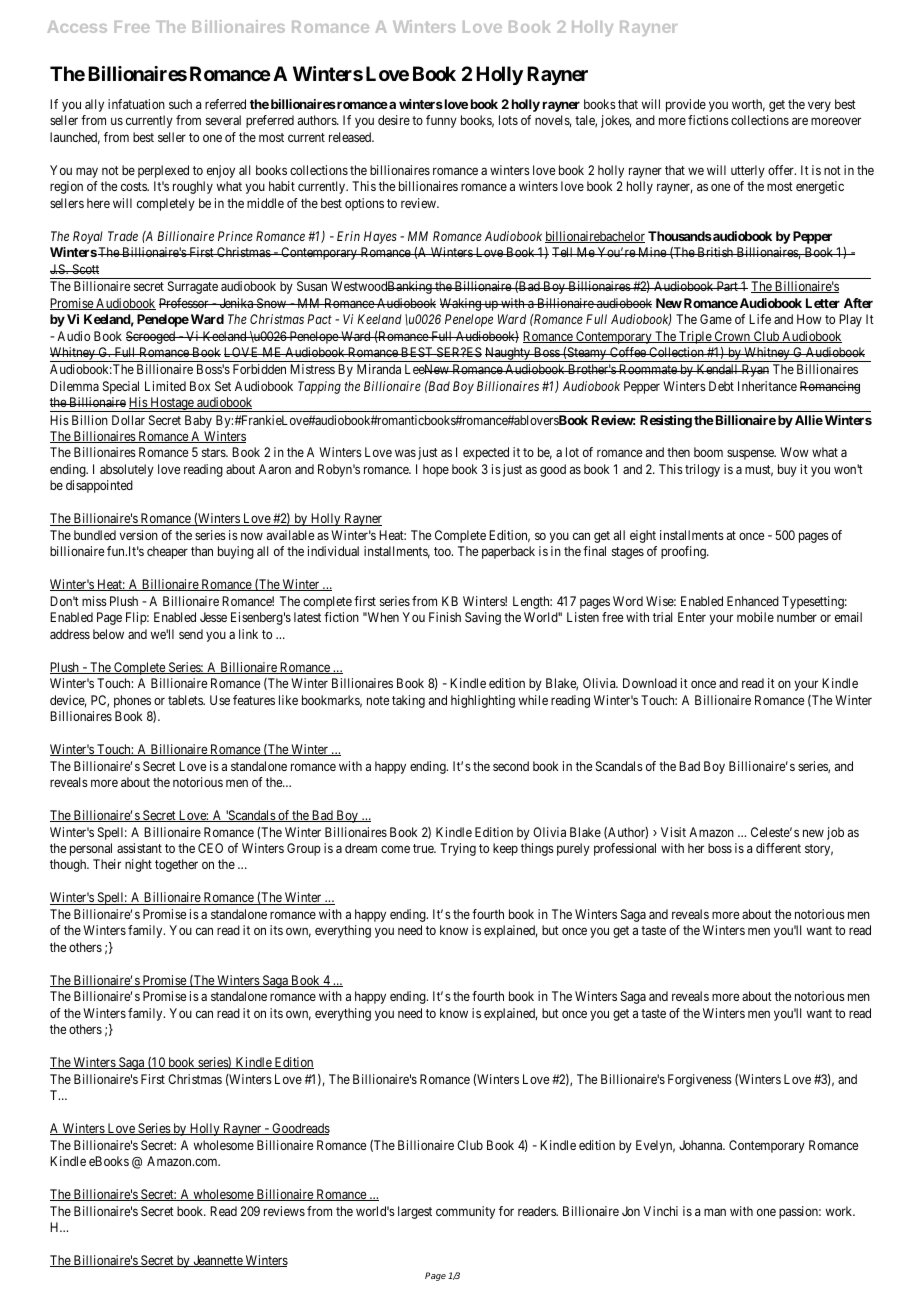 The image size is (924, 1308). I want to click on boom, so click(708, 452).
